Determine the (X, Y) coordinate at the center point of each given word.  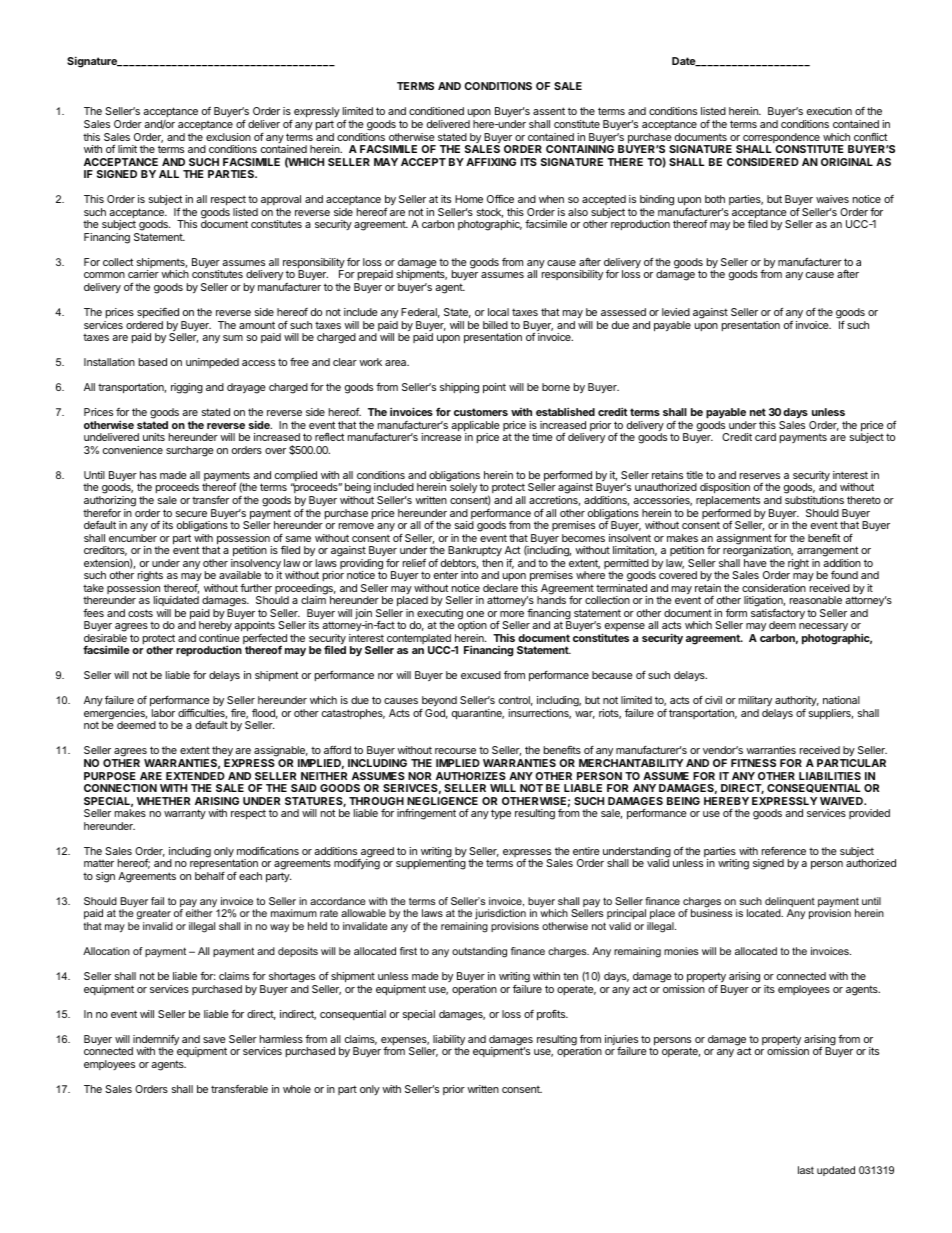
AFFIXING (491, 162)
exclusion (228, 137)
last (806, 1170)
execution (829, 111)
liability (449, 1041)
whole (297, 1089)
